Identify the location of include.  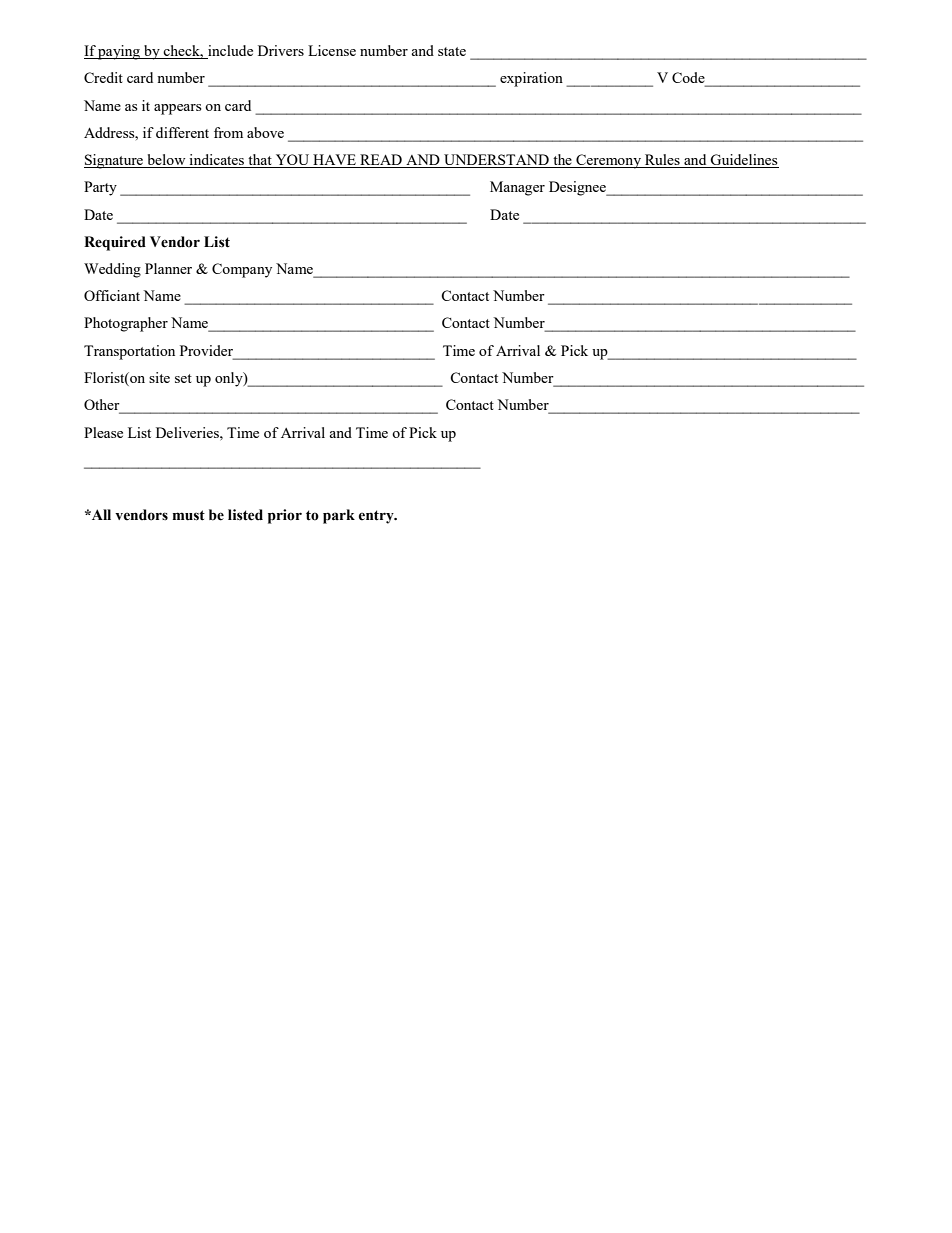
(229, 52).
